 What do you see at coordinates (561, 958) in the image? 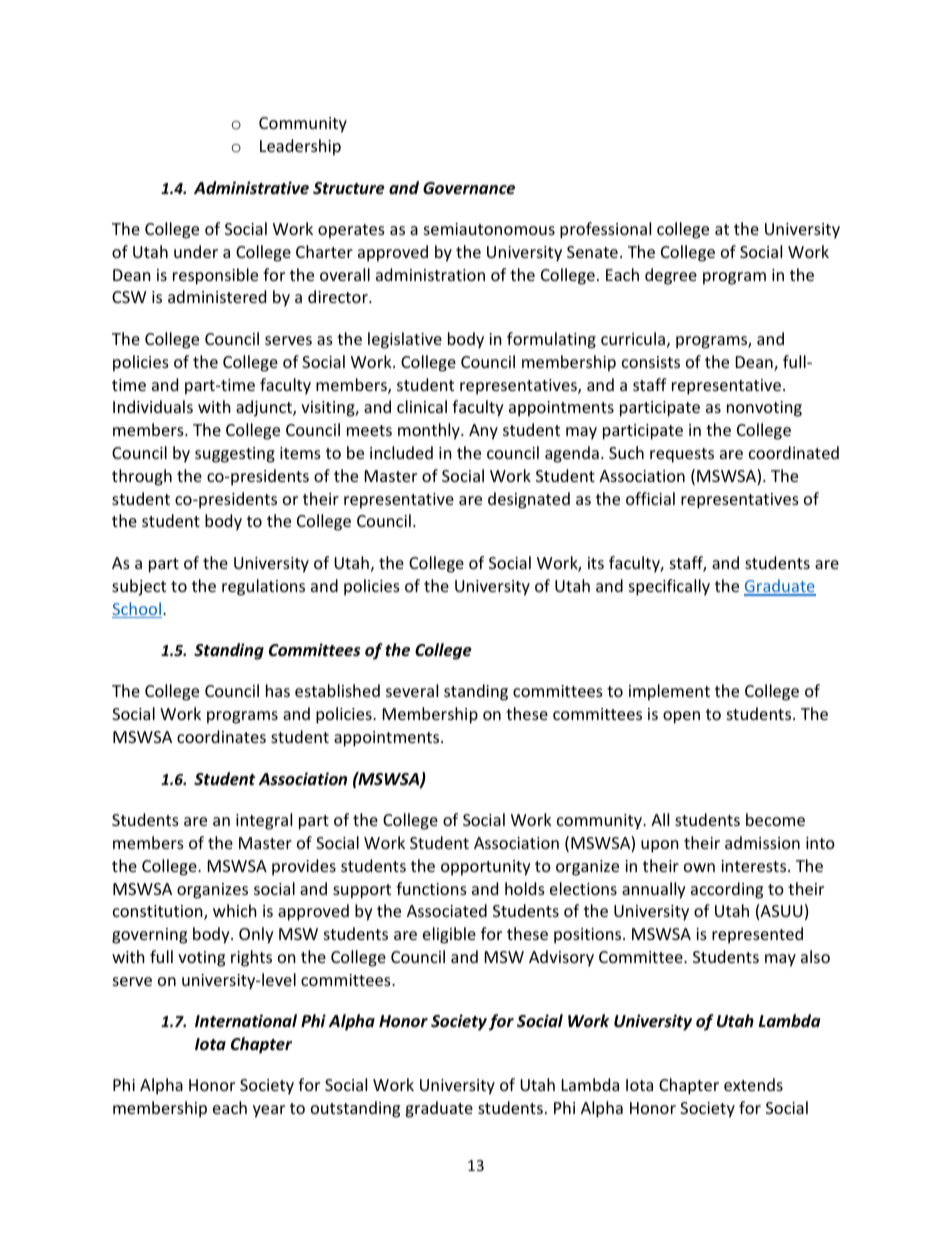
I see `Advisory` at bounding box center [561, 958].
